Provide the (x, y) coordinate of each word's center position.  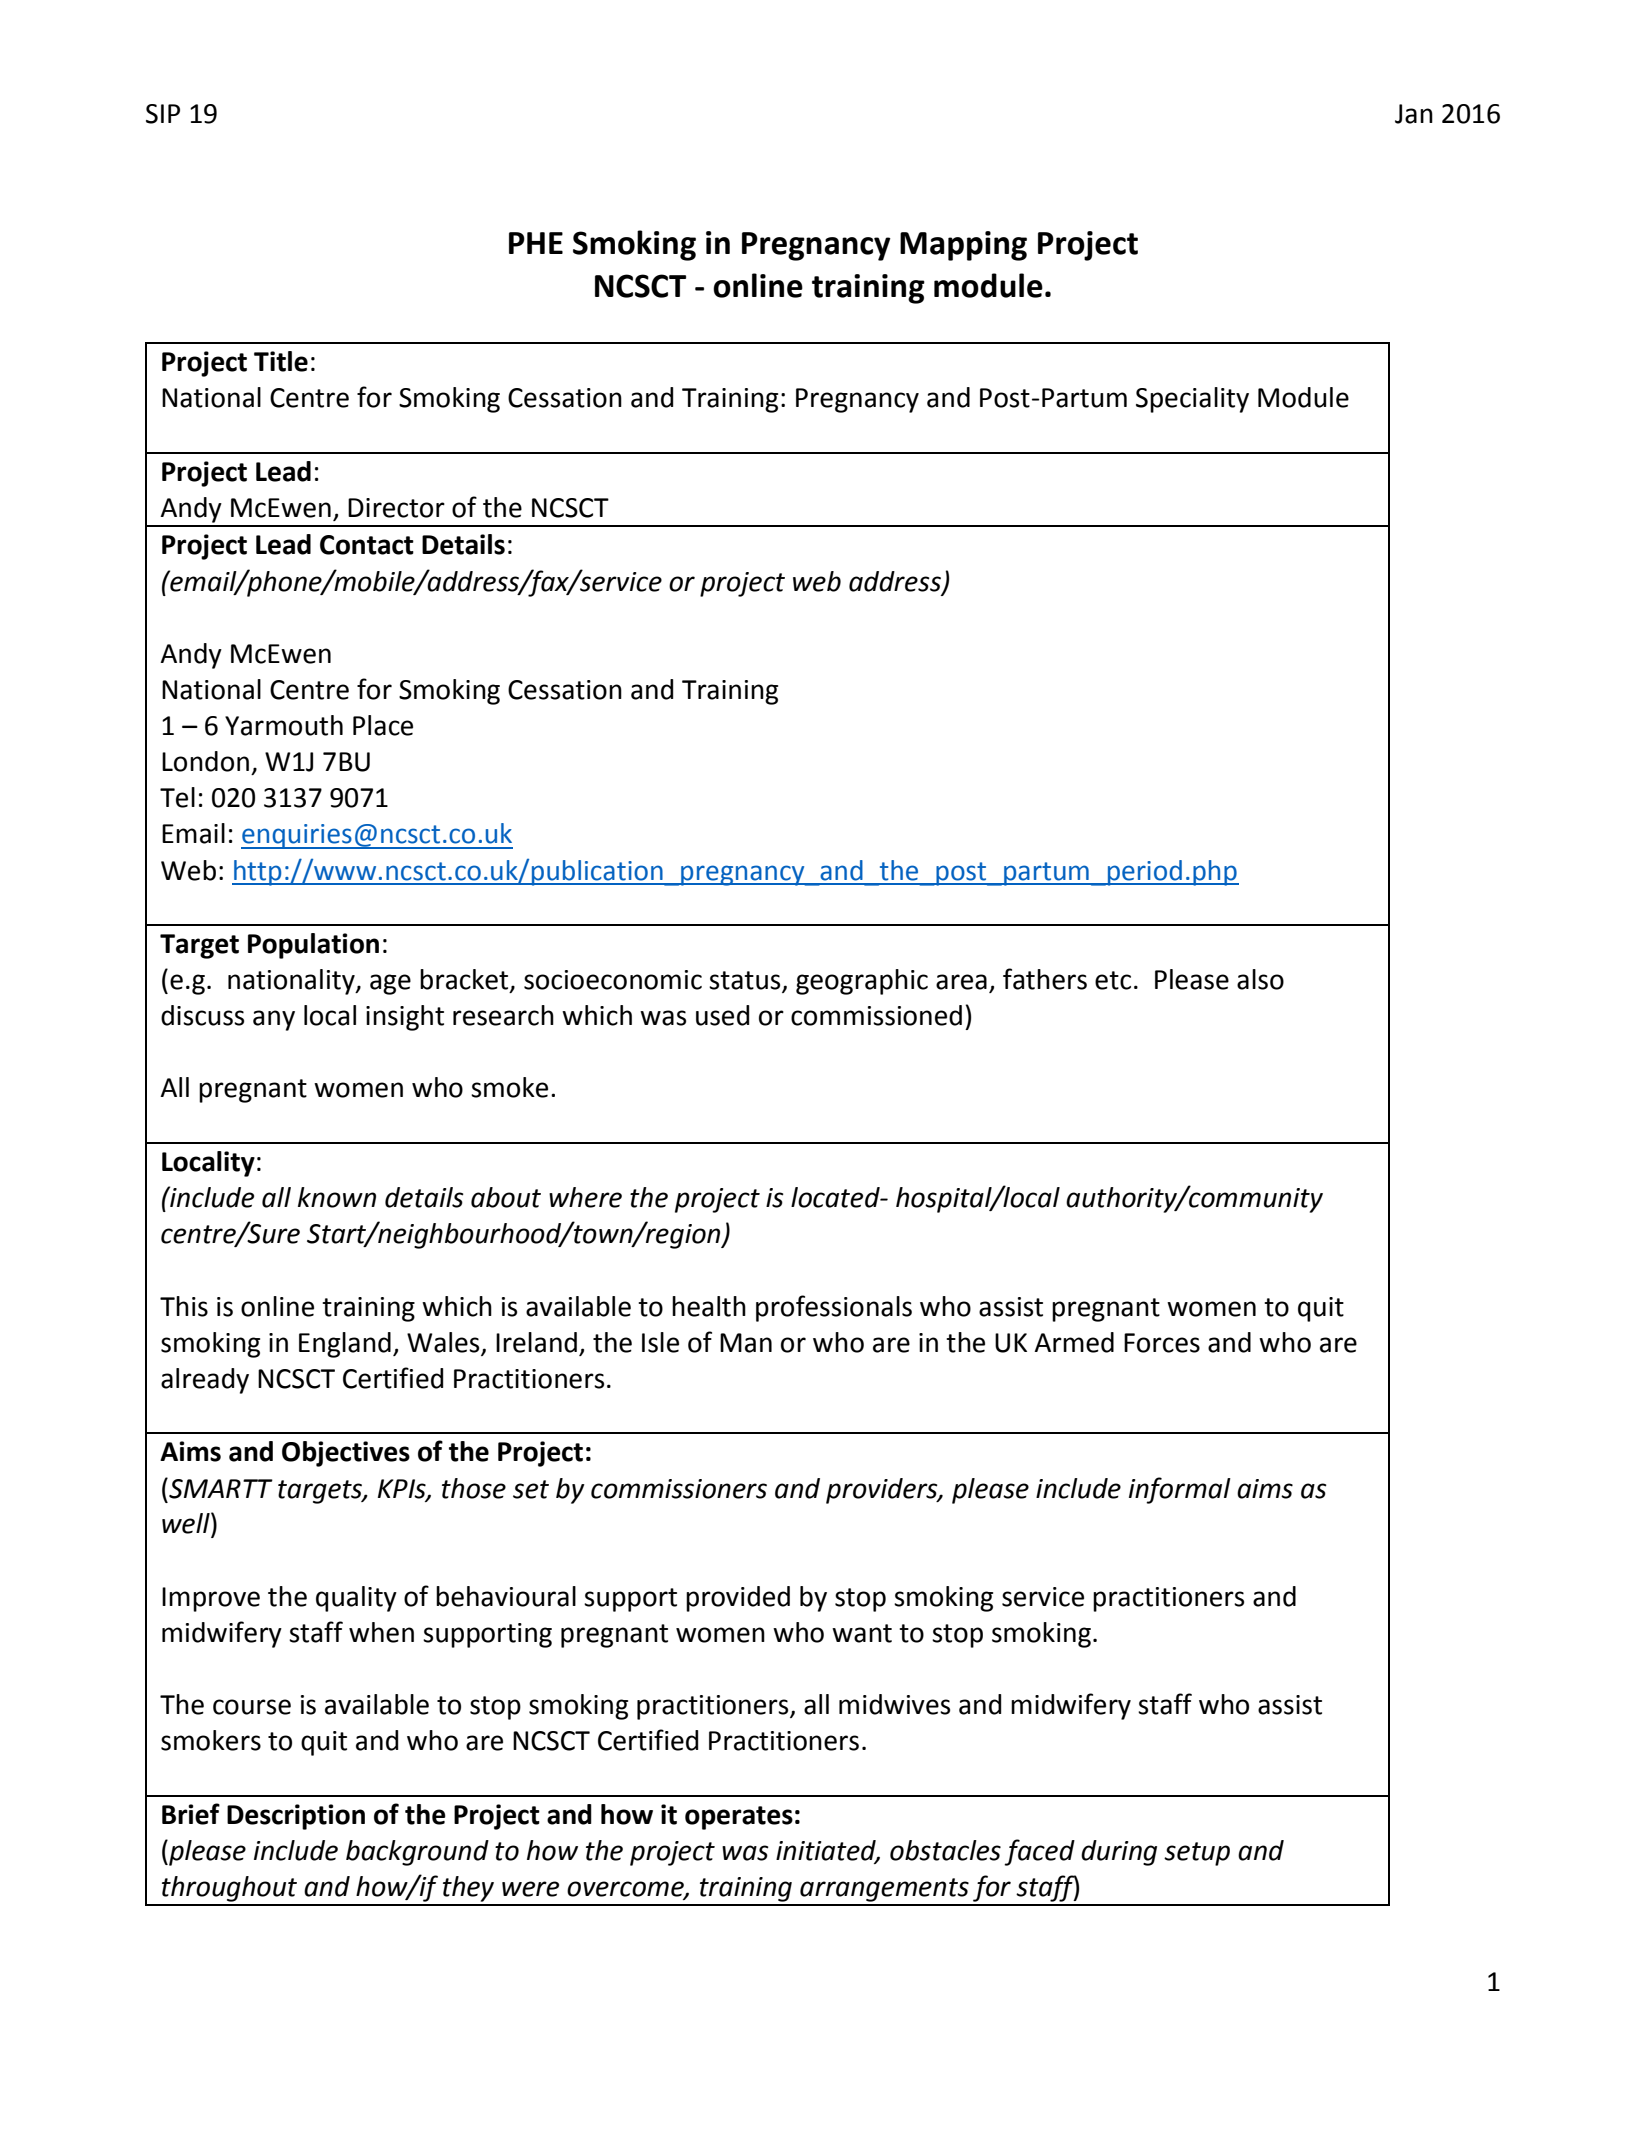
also (1260, 979)
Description (296, 1817)
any (274, 1020)
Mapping (963, 246)
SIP (163, 114)
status (746, 981)
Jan (1414, 114)
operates (739, 1818)
